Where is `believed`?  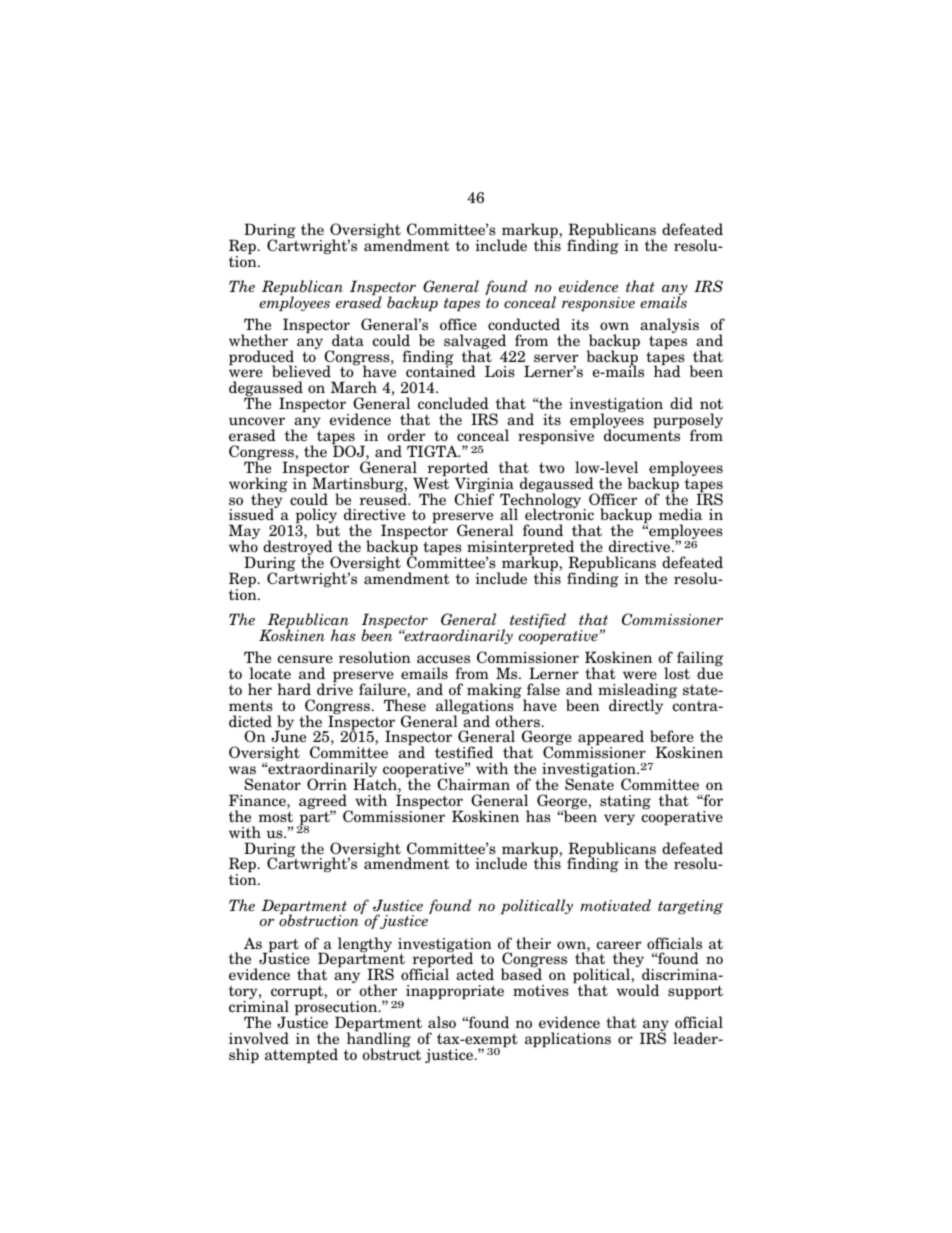 believed is located at coordinates (301, 371).
